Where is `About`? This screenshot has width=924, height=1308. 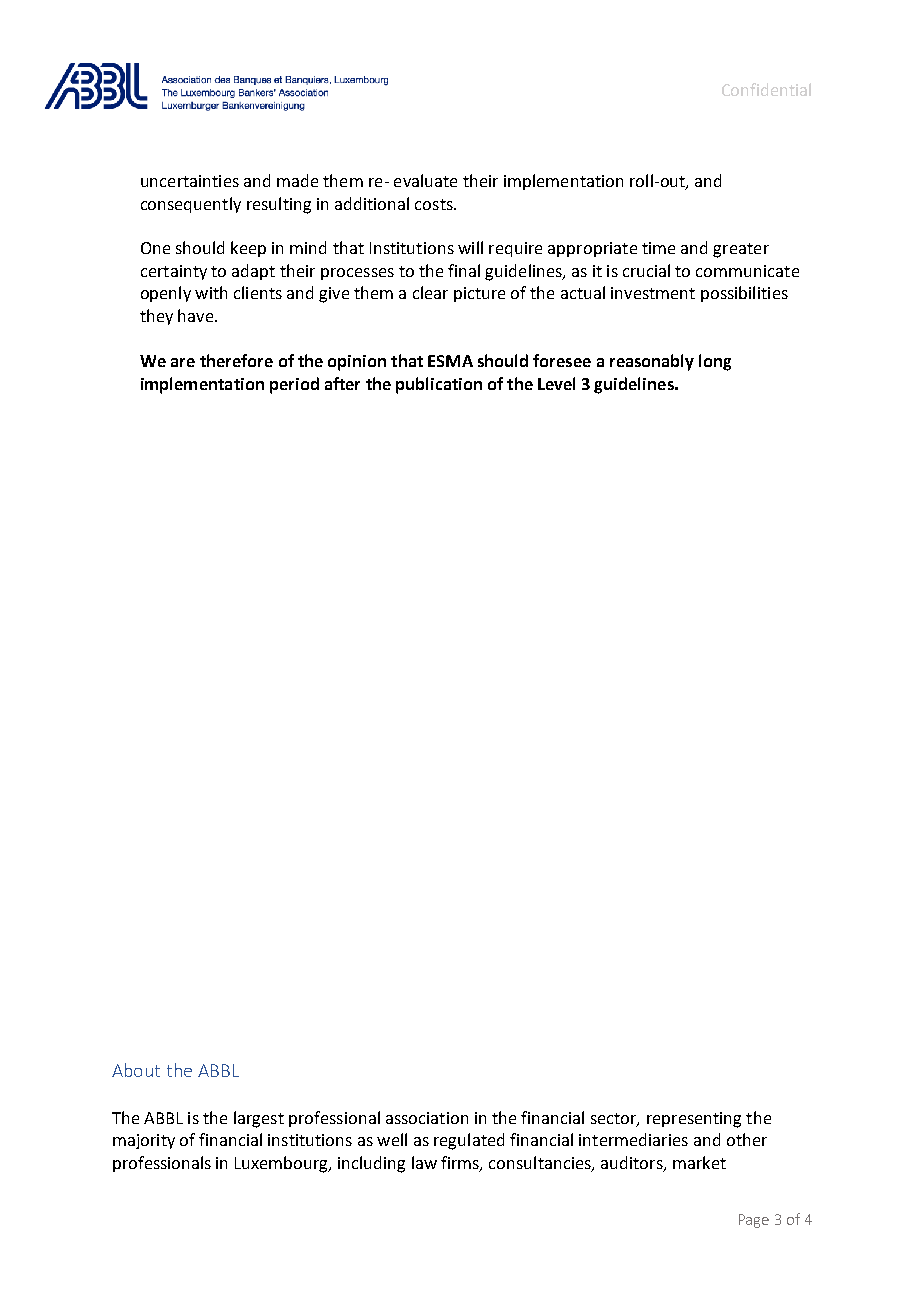
About is located at coordinates (136, 1070).
